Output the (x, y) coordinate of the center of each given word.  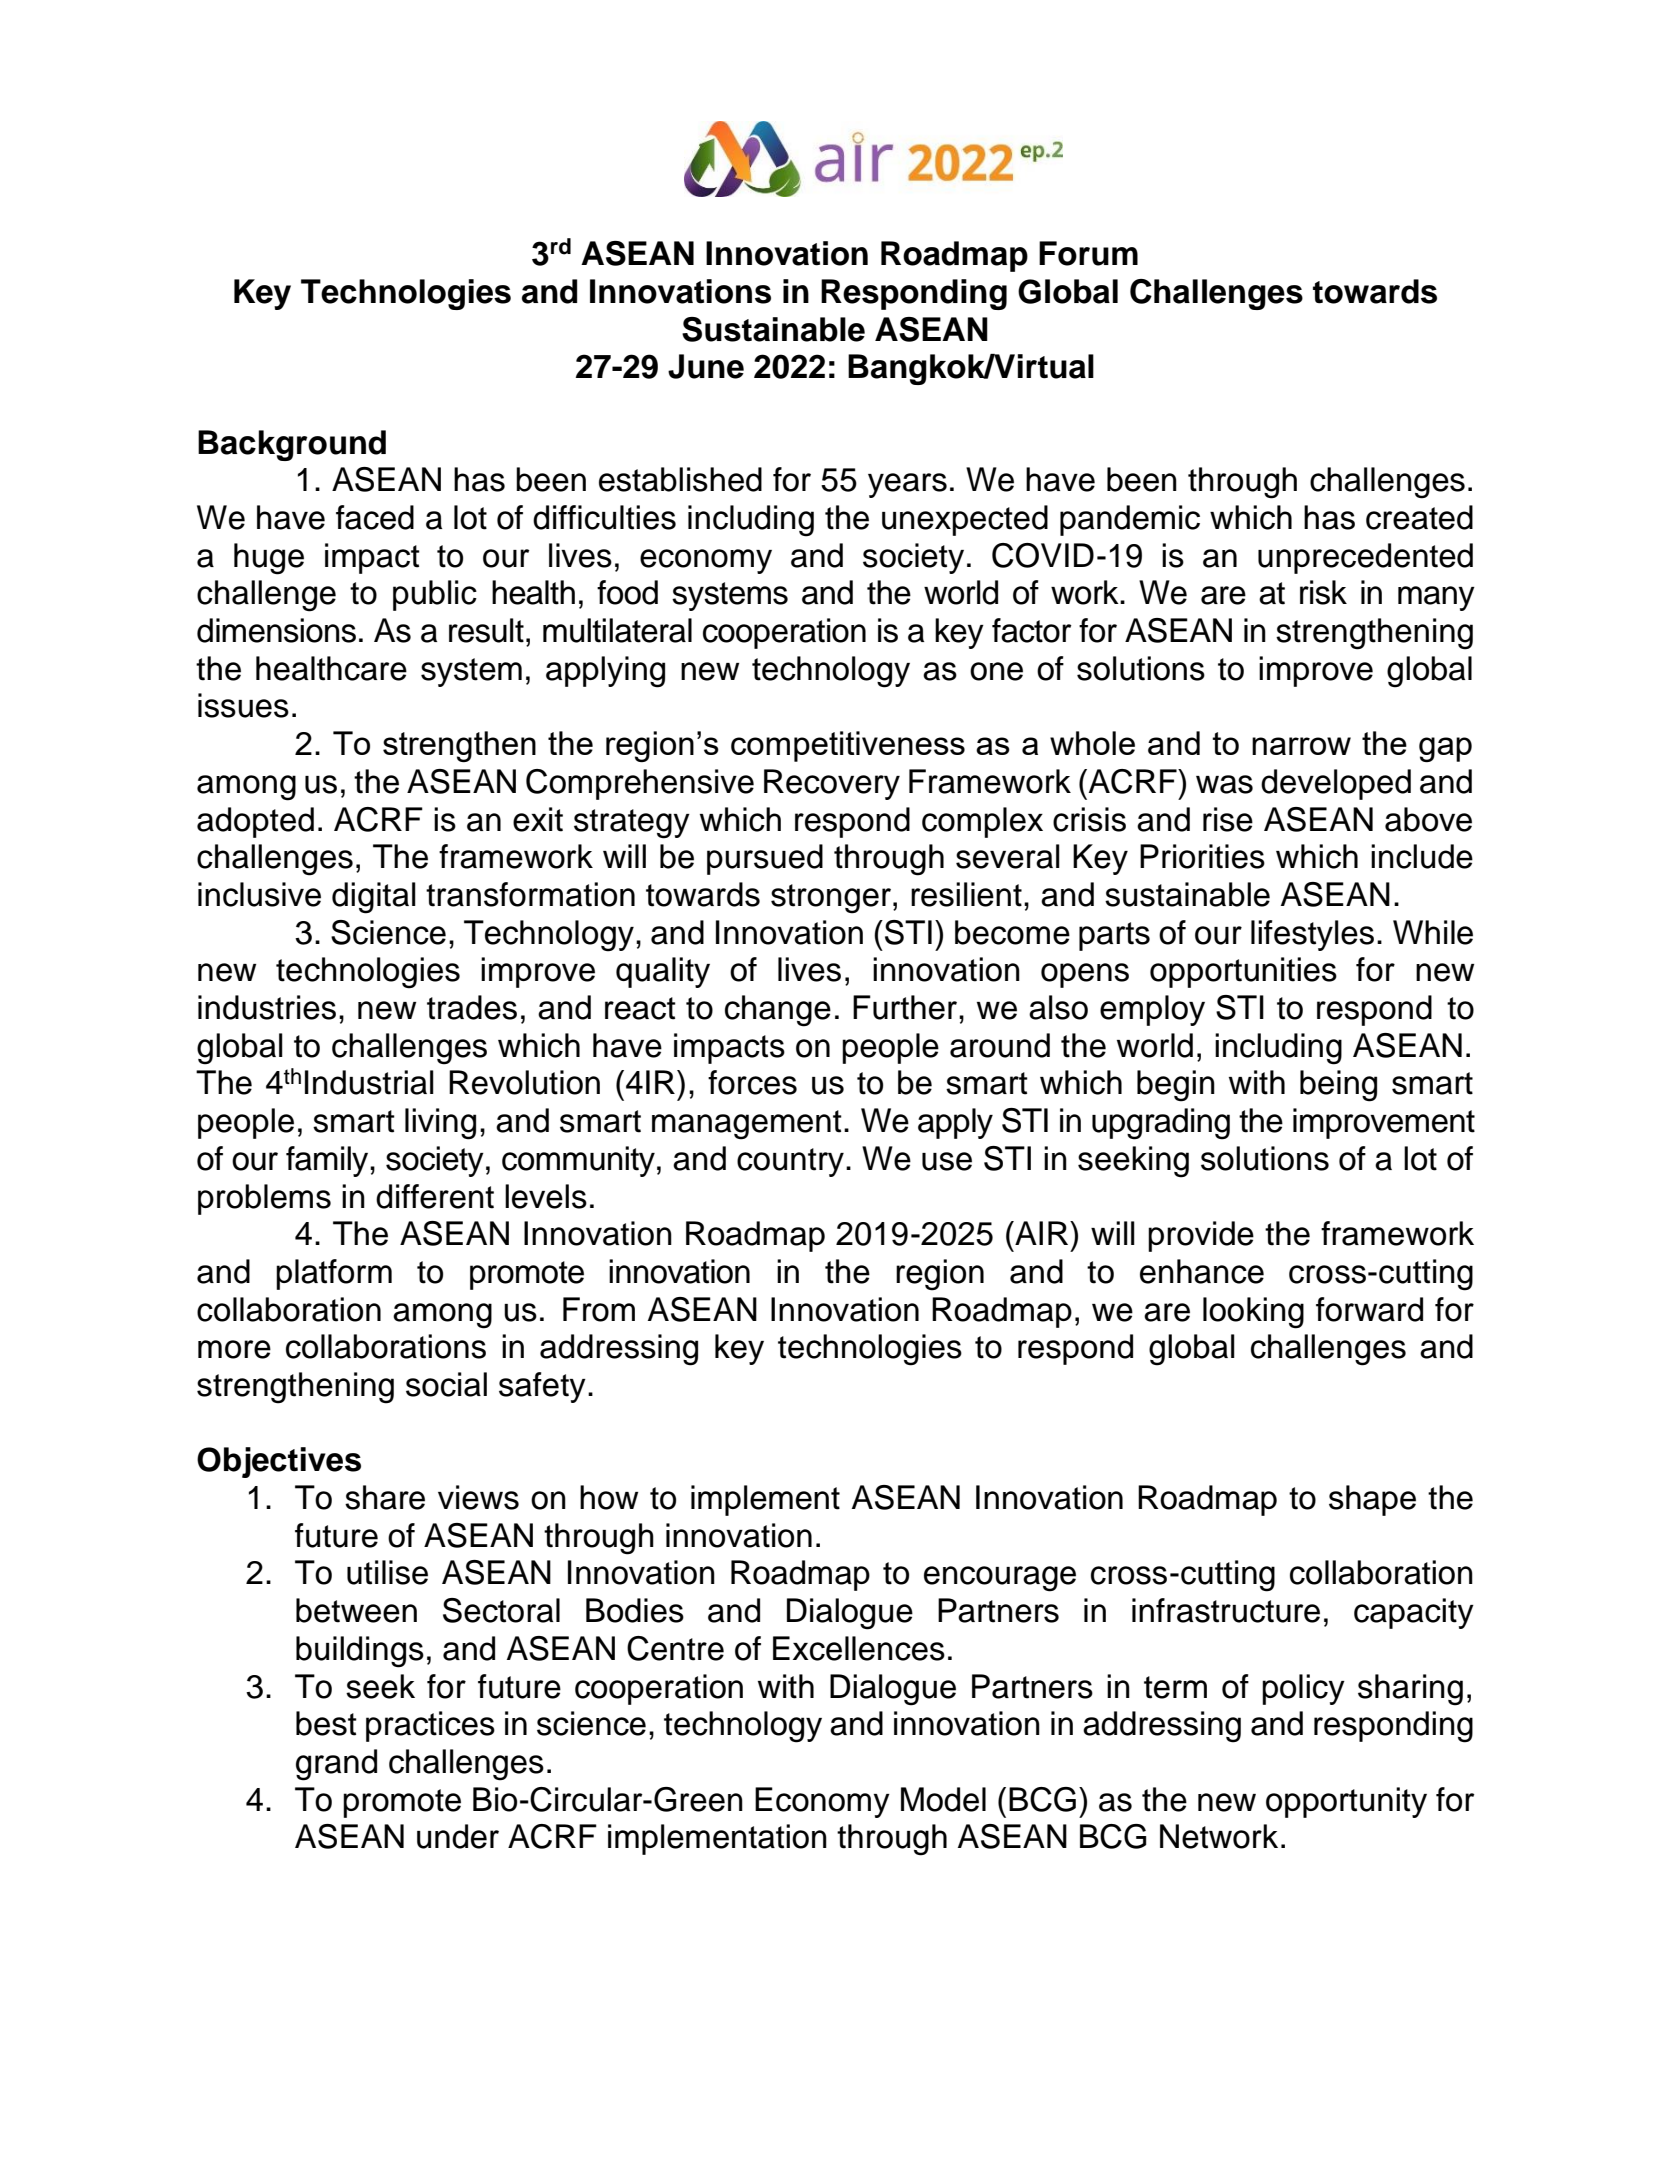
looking (1253, 1313)
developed (1336, 784)
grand (336, 1765)
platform (334, 1274)
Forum (1088, 253)
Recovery (832, 784)
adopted (255, 822)
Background (292, 445)
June (706, 366)
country (790, 1162)
